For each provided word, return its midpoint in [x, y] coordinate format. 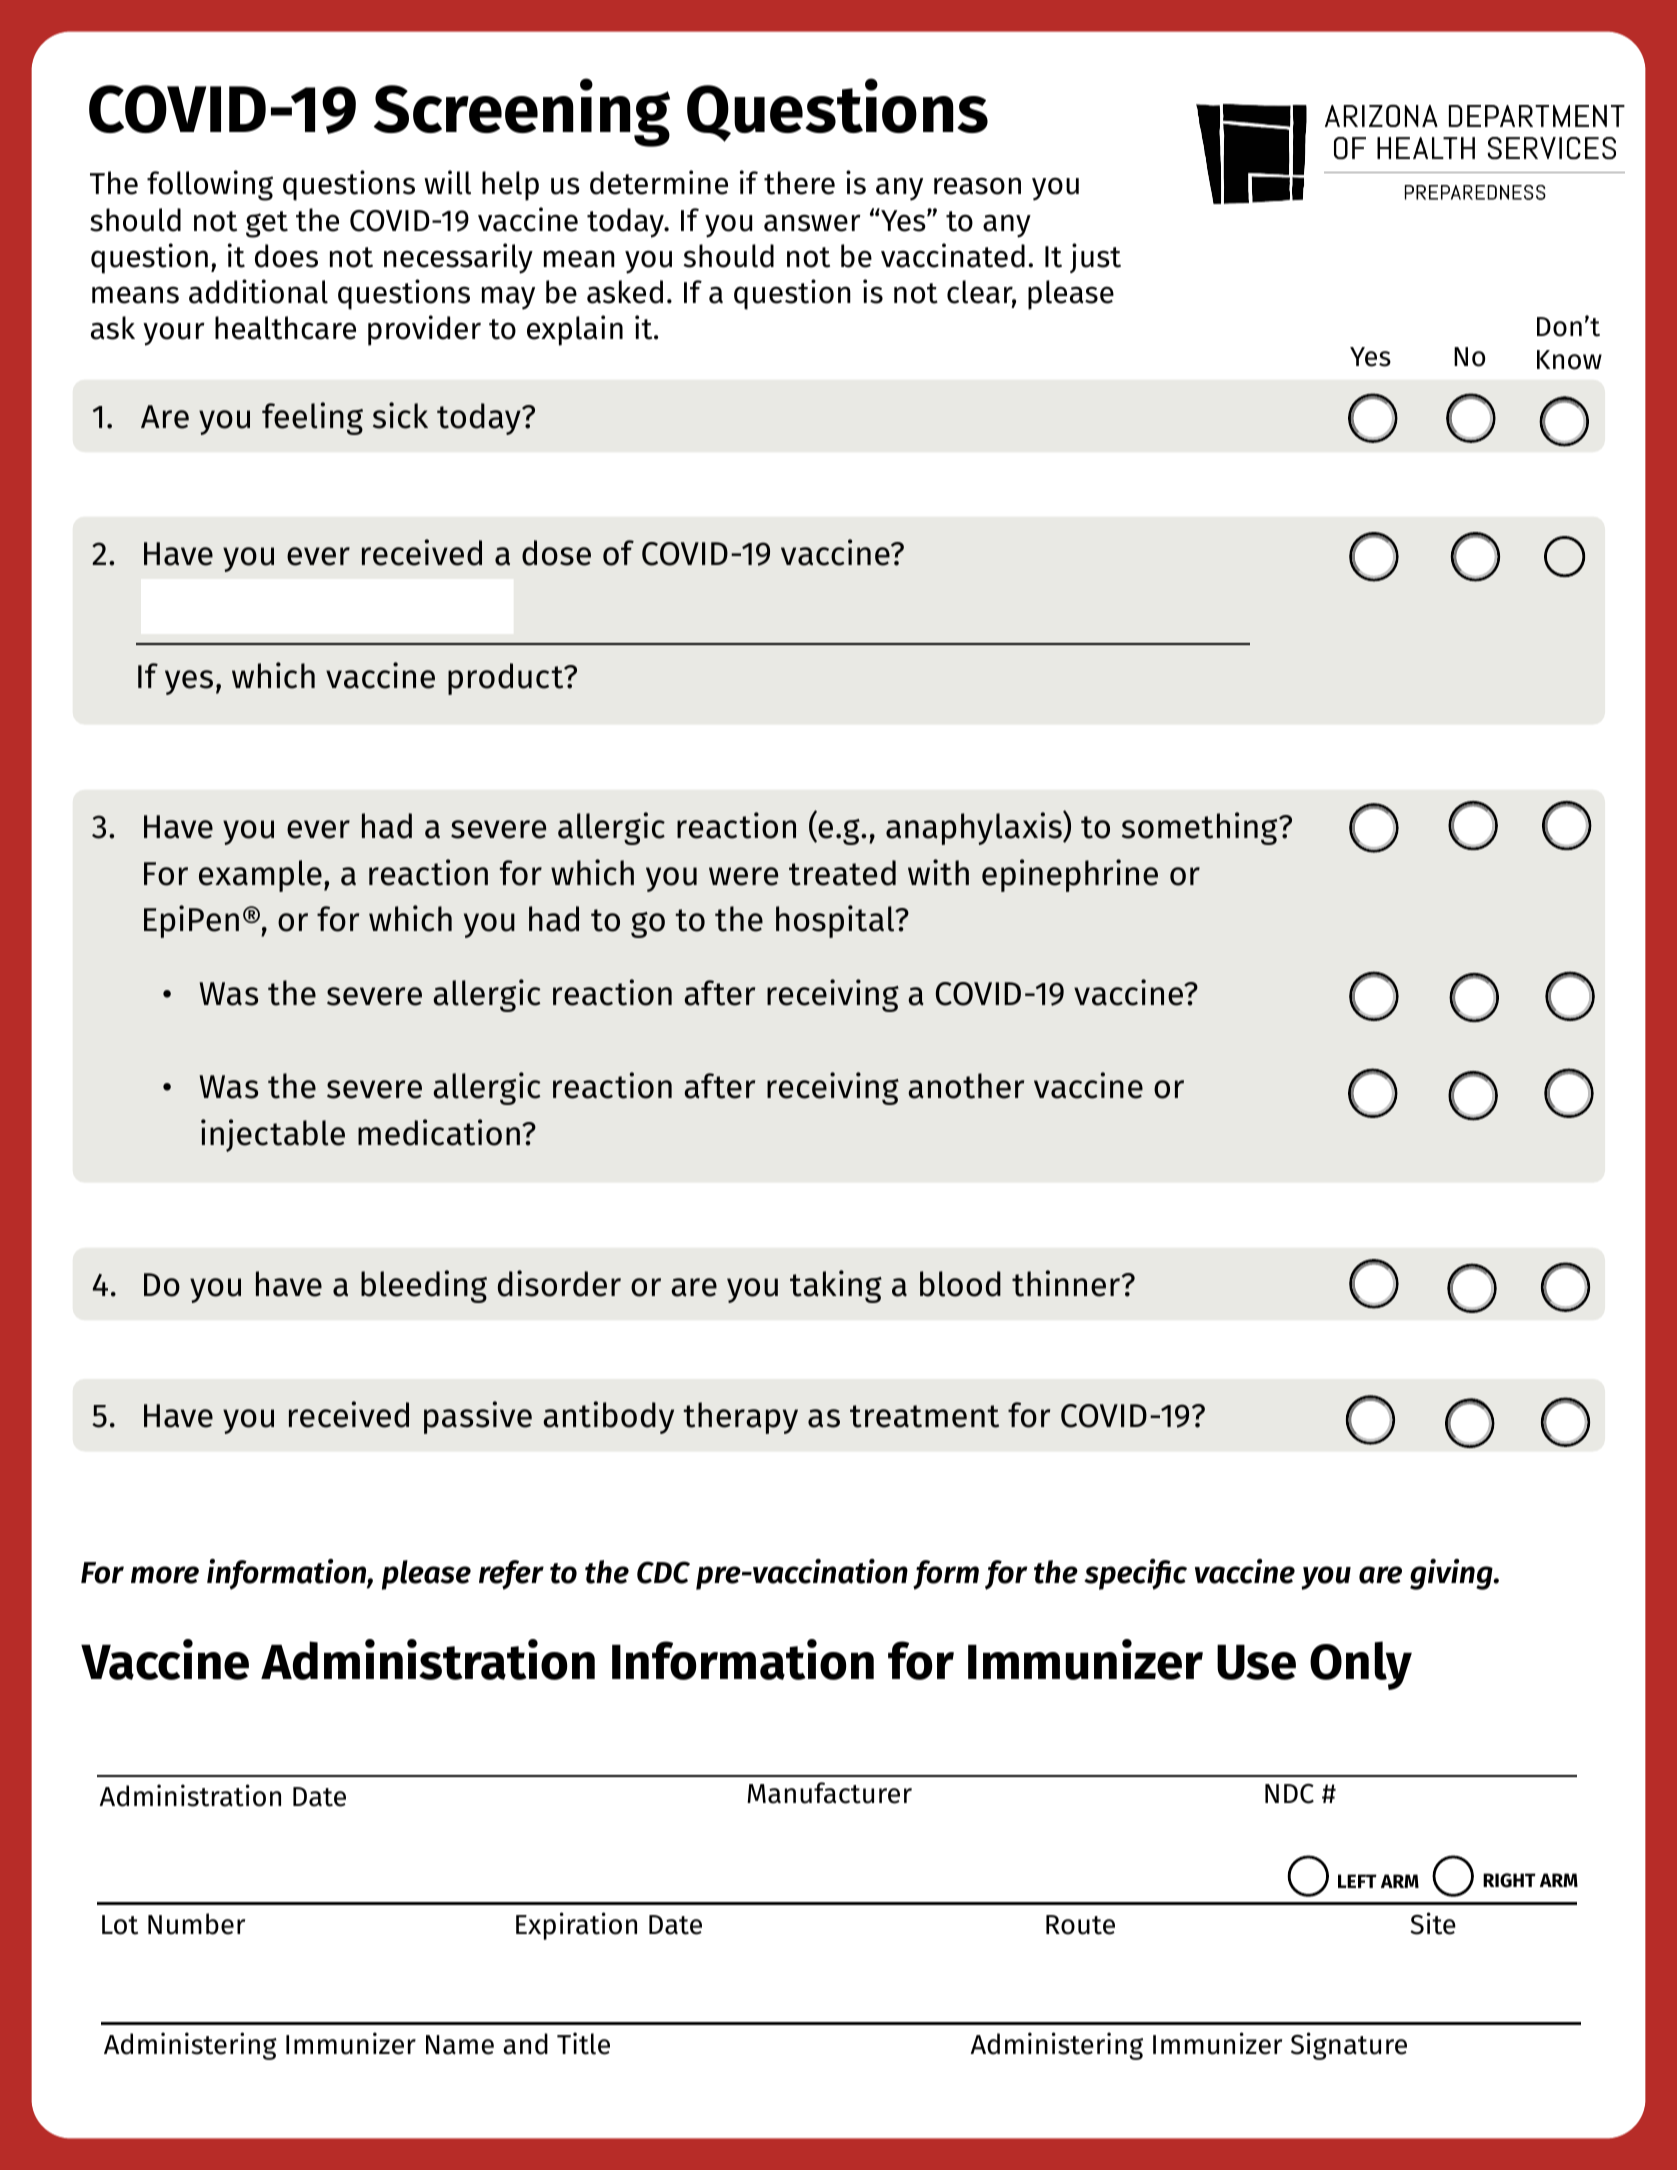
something [1201, 828]
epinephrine [1070, 875]
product [507, 679]
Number [196, 1924]
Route [1080, 1925]
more [165, 1575]
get [267, 224]
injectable [273, 1135]
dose [556, 553]
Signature [1349, 2046]
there [799, 183]
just [1095, 258]
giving [1452, 1574]
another [966, 1086]
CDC [663, 1572]
